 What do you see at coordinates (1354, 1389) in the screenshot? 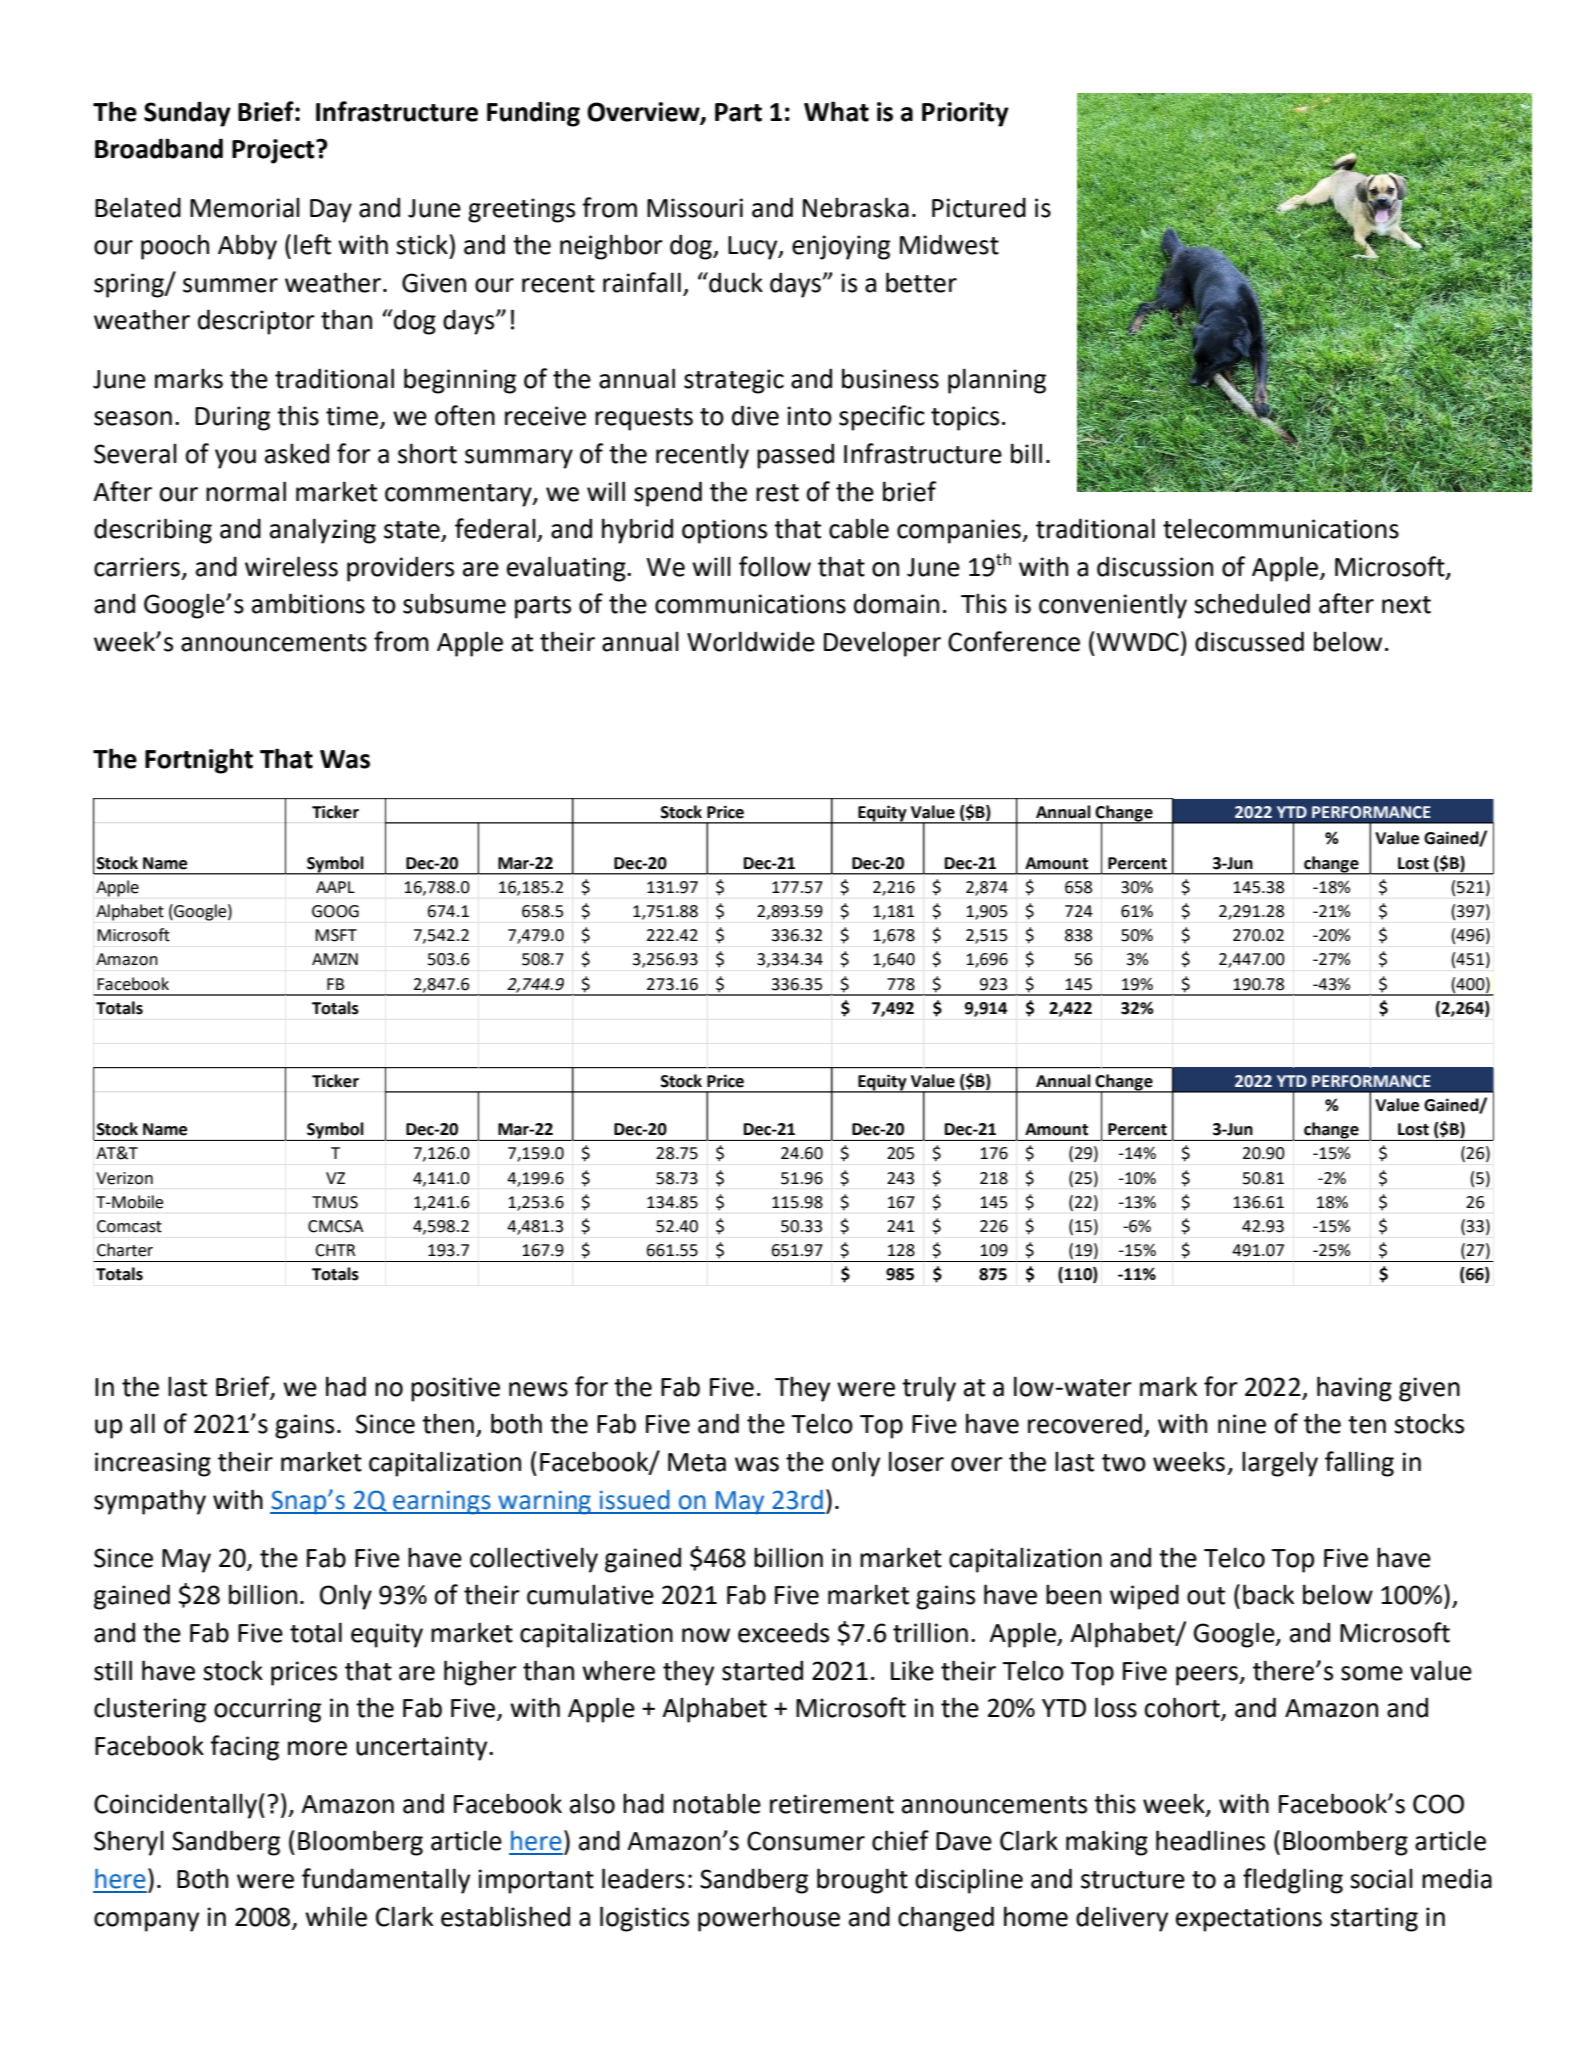
I see `having` at bounding box center [1354, 1389].
